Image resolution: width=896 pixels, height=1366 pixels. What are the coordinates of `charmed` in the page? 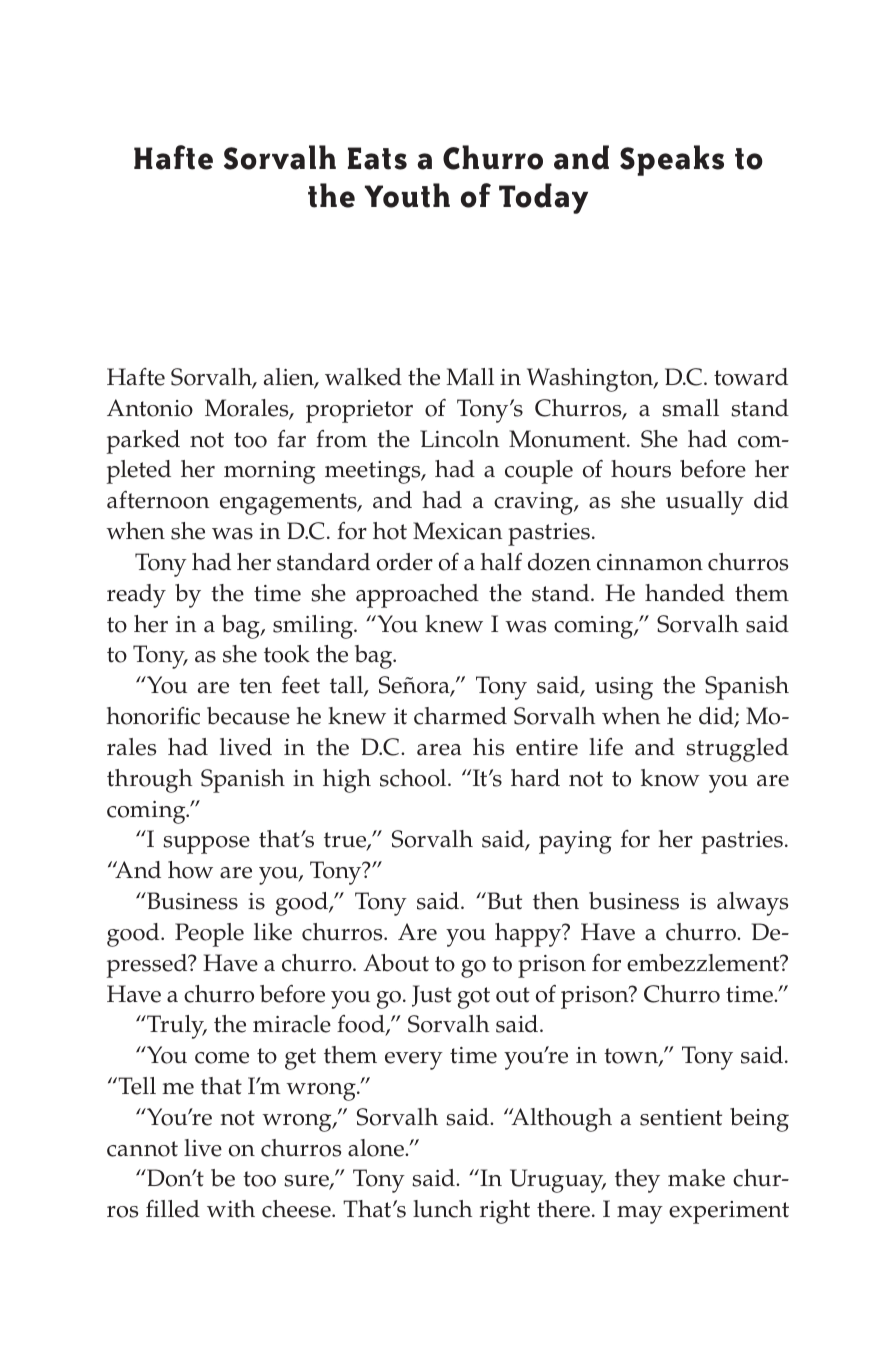 It's located at (460, 716).
